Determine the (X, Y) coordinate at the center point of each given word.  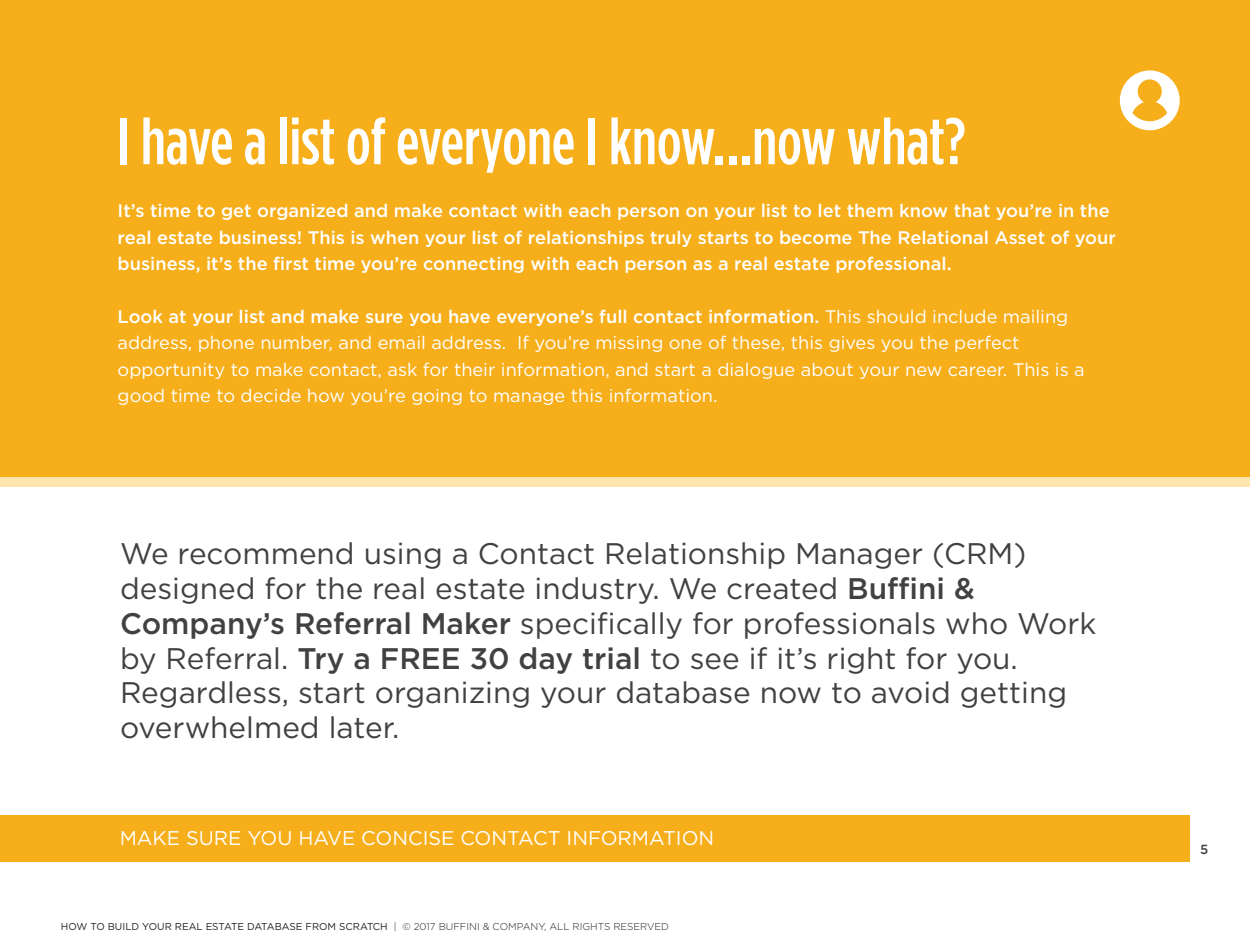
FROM (320, 926)
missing (629, 344)
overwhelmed (219, 727)
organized (302, 212)
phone (226, 344)
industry (596, 590)
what (896, 141)
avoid (910, 692)
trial (611, 658)
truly (671, 239)
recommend (266, 553)
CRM (978, 554)
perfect (986, 344)
